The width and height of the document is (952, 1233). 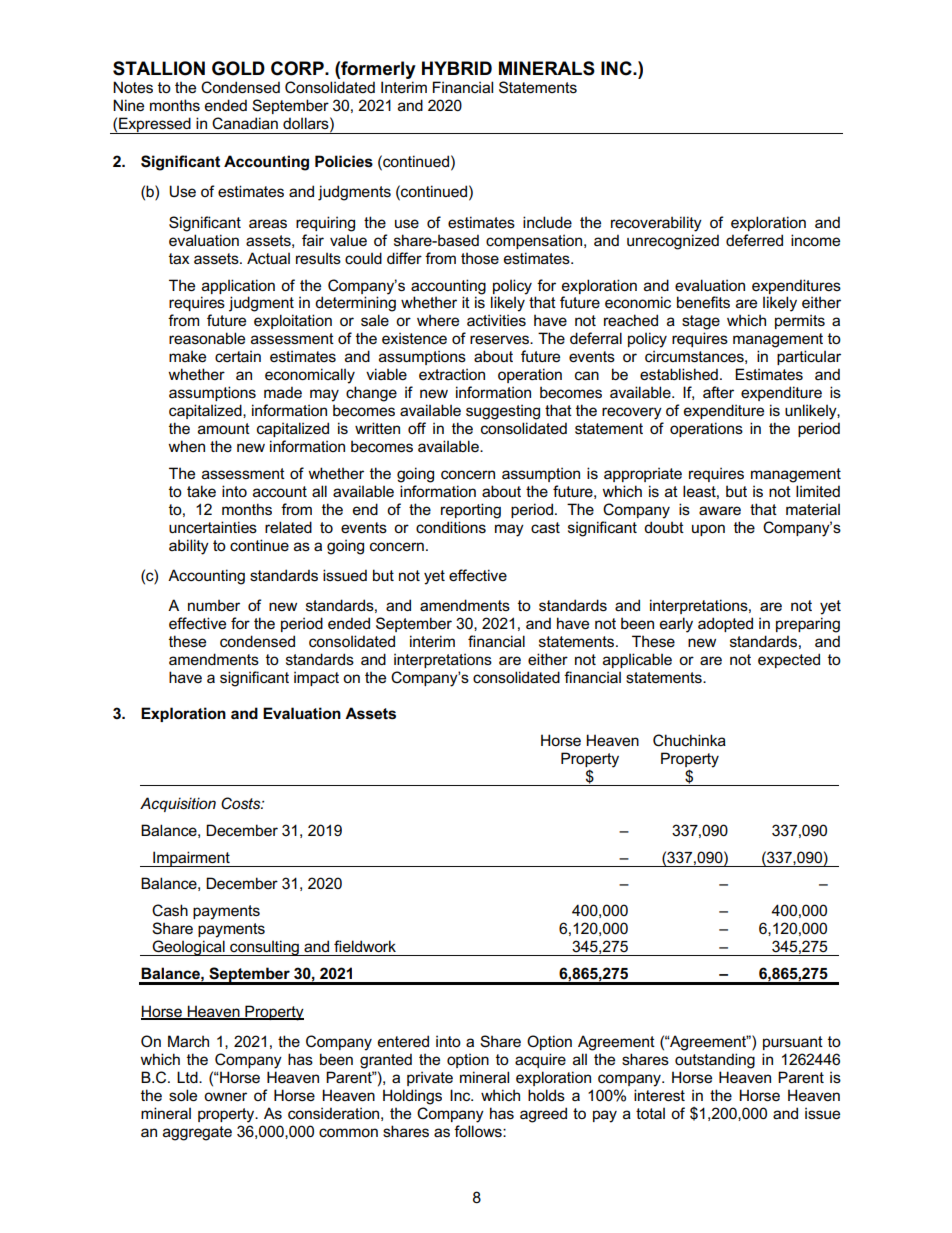 What do you see at coordinates (457, 68) in the document?
I see `HYBRID` at bounding box center [457, 68].
